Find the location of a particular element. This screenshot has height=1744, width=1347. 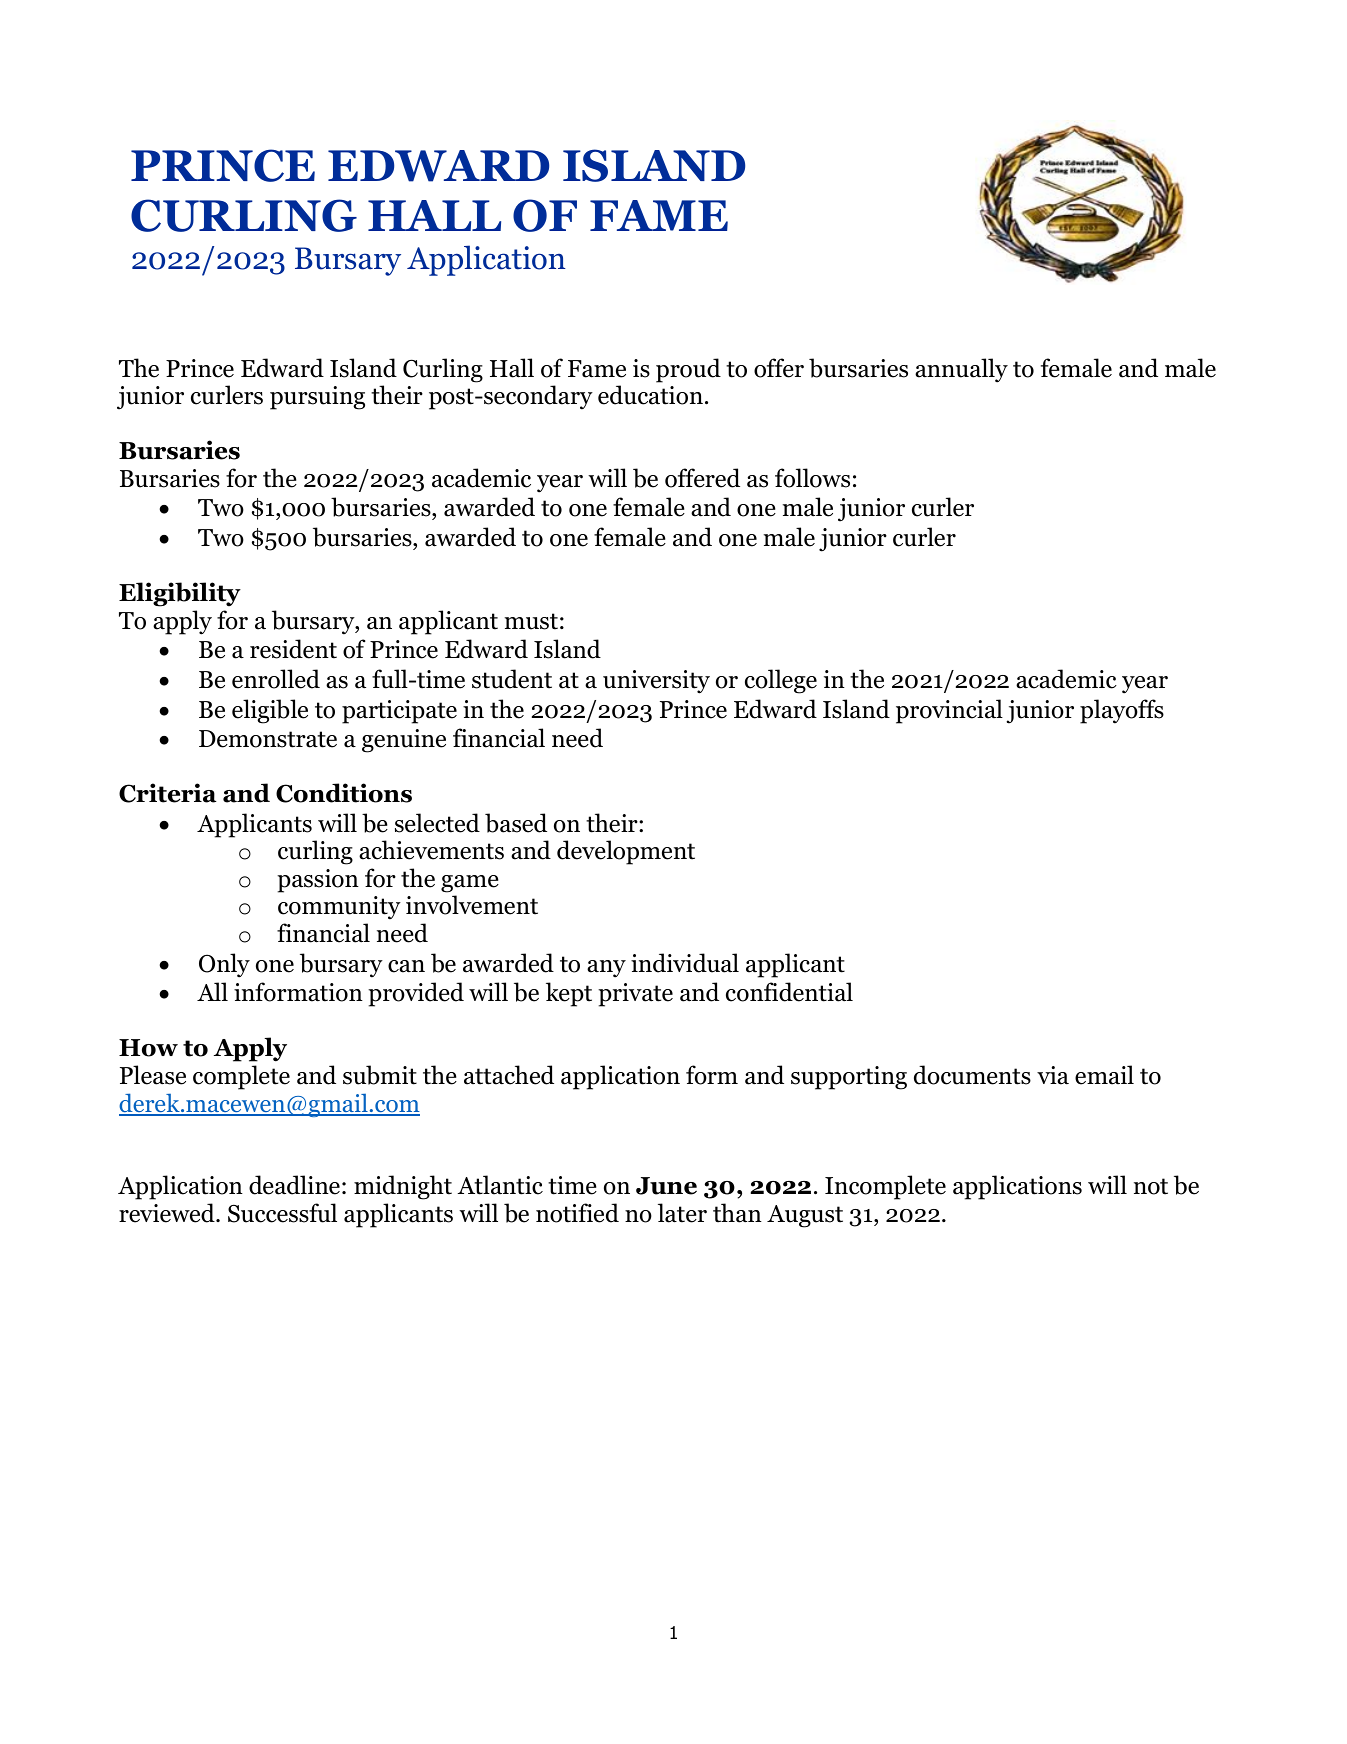

Only is located at coordinates (224, 965).
